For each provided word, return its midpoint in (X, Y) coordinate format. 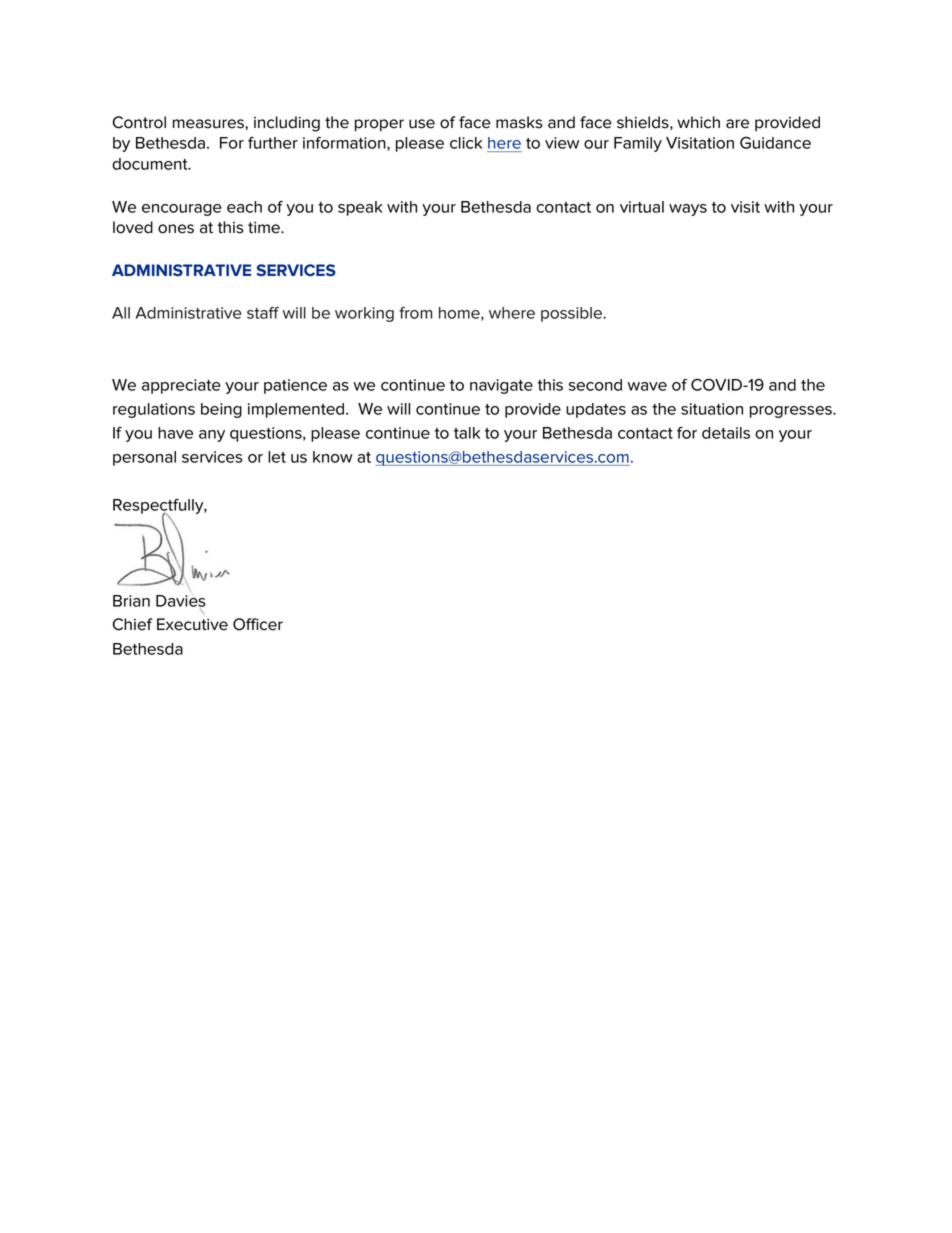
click (466, 143)
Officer (258, 624)
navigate (501, 386)
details (726, 433)
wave (647, 386)
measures (209, 124)
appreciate (181, 386)
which (698, 122)
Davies (181, 602)
